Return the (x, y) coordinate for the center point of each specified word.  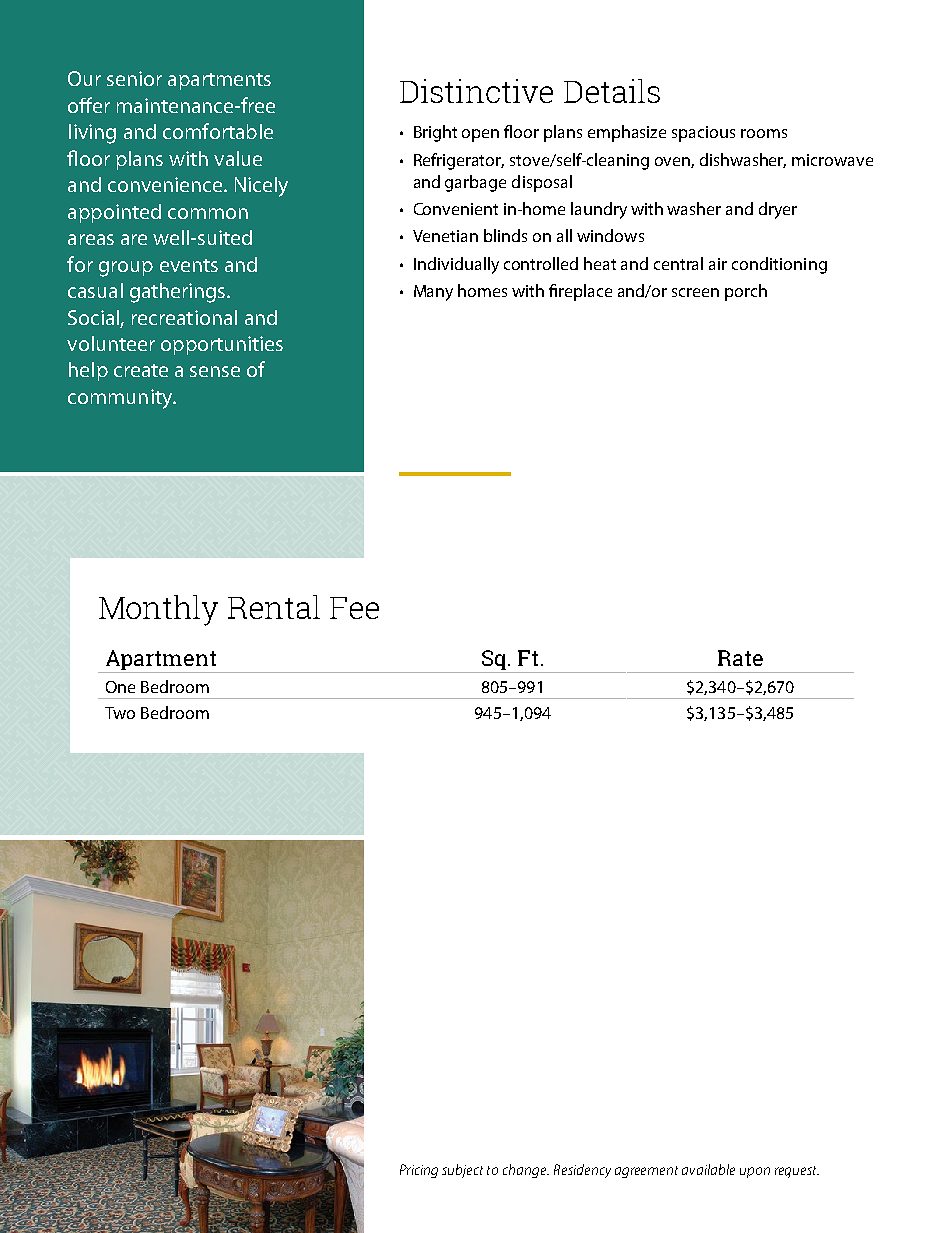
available (708, 1169)
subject (462, 1171)
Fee (354, 608)
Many (433, 293)
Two (120, 713)
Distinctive (476, 91)
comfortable (218, 131)
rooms (764, 133)
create (141, 370)
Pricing (419, 1171)
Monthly (158, 610)
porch (746, 292)
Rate (740, 658)
